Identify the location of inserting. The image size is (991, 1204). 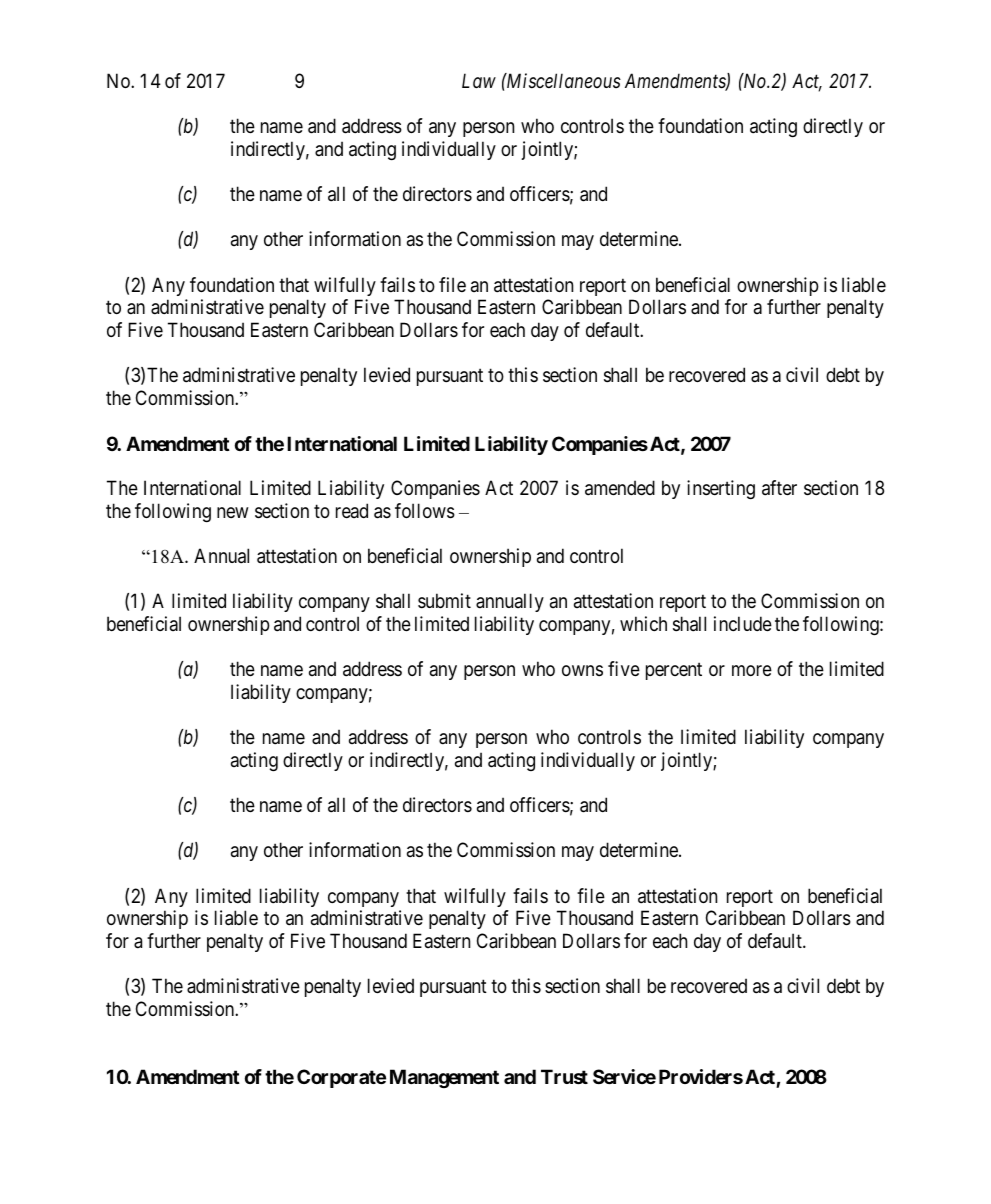
(721, 489).
